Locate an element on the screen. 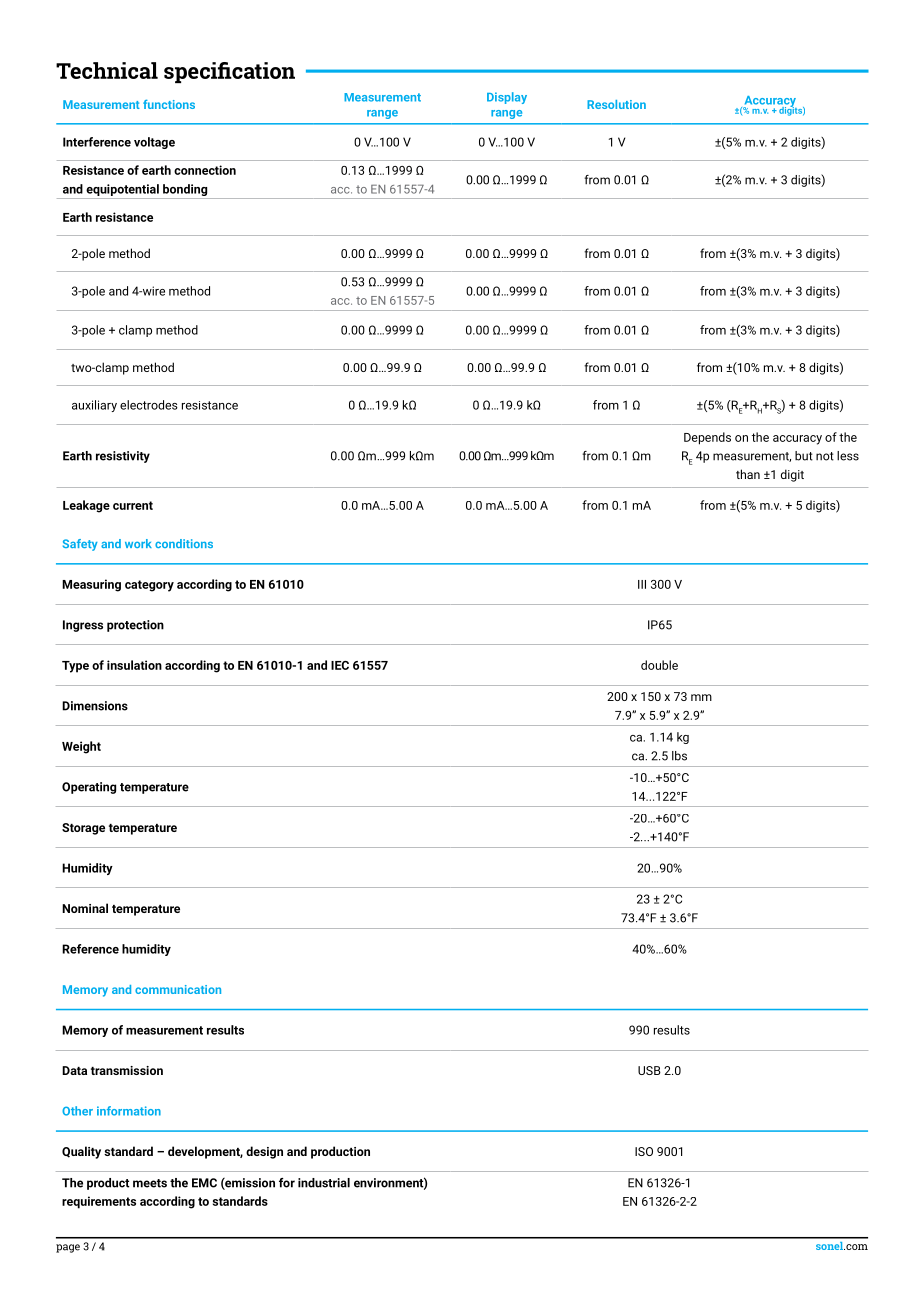  industrial is located at coordinates (324, 1183).
